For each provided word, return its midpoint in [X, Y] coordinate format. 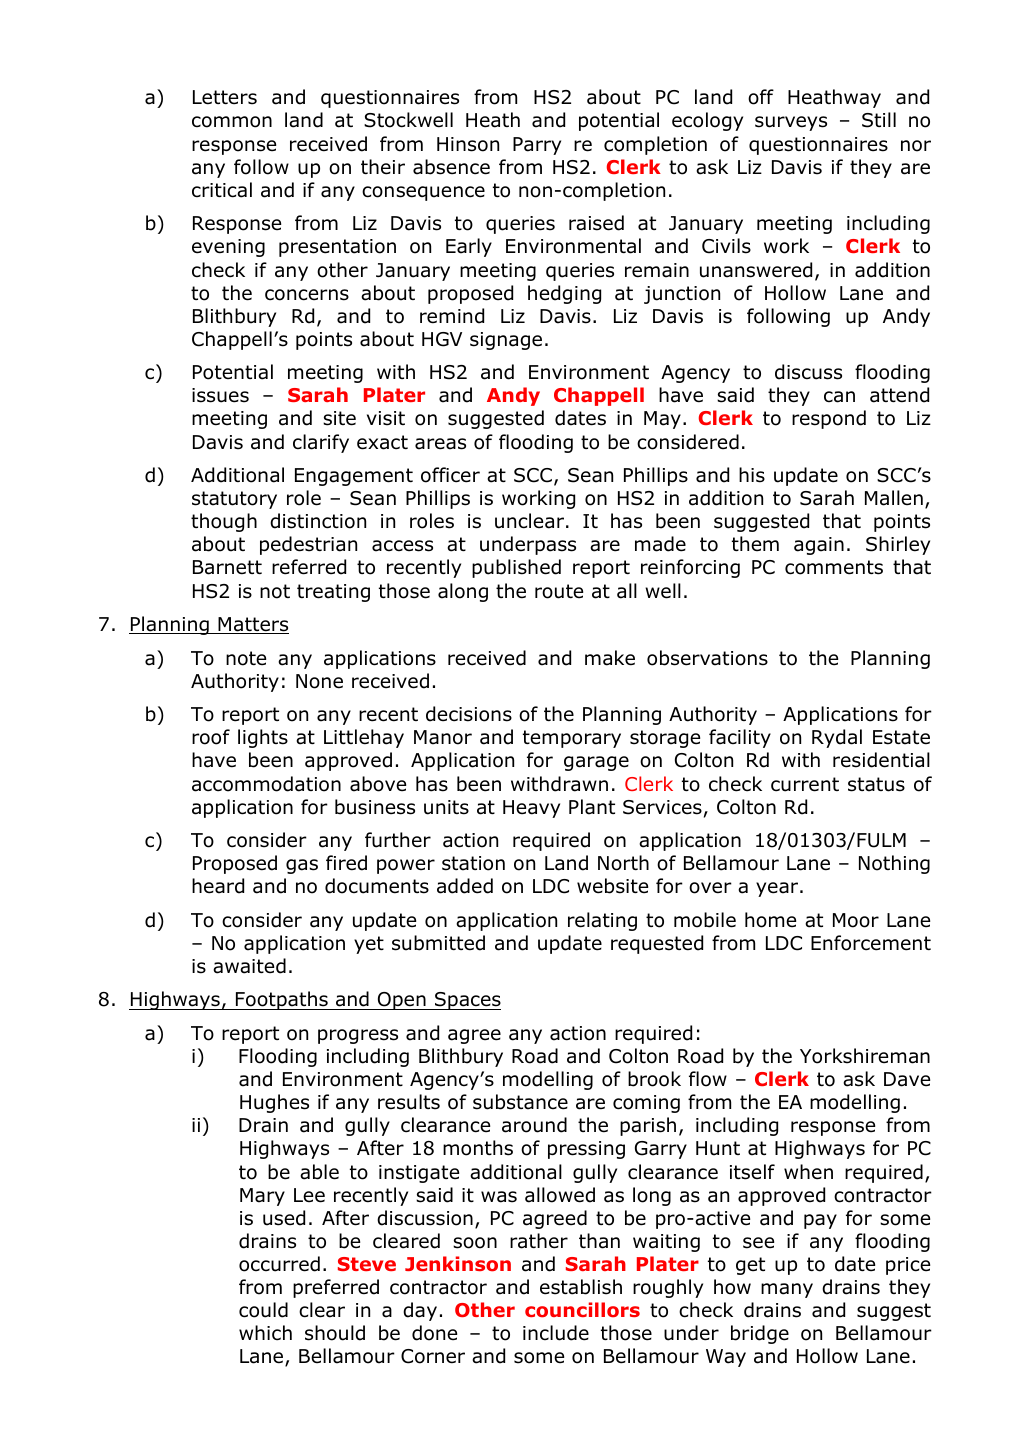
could [263, 1310]
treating [333, 593]
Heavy [531, 809]
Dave [907, 1079]
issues [220, 395]
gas [302, 866]
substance [520, 1102]
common [232, 122]
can [839, 397]
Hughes [274, 1103]
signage [506, 341]
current [805, 784]
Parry [537, 146]
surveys [791, 123]
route [559, 591]
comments [834, 567]
